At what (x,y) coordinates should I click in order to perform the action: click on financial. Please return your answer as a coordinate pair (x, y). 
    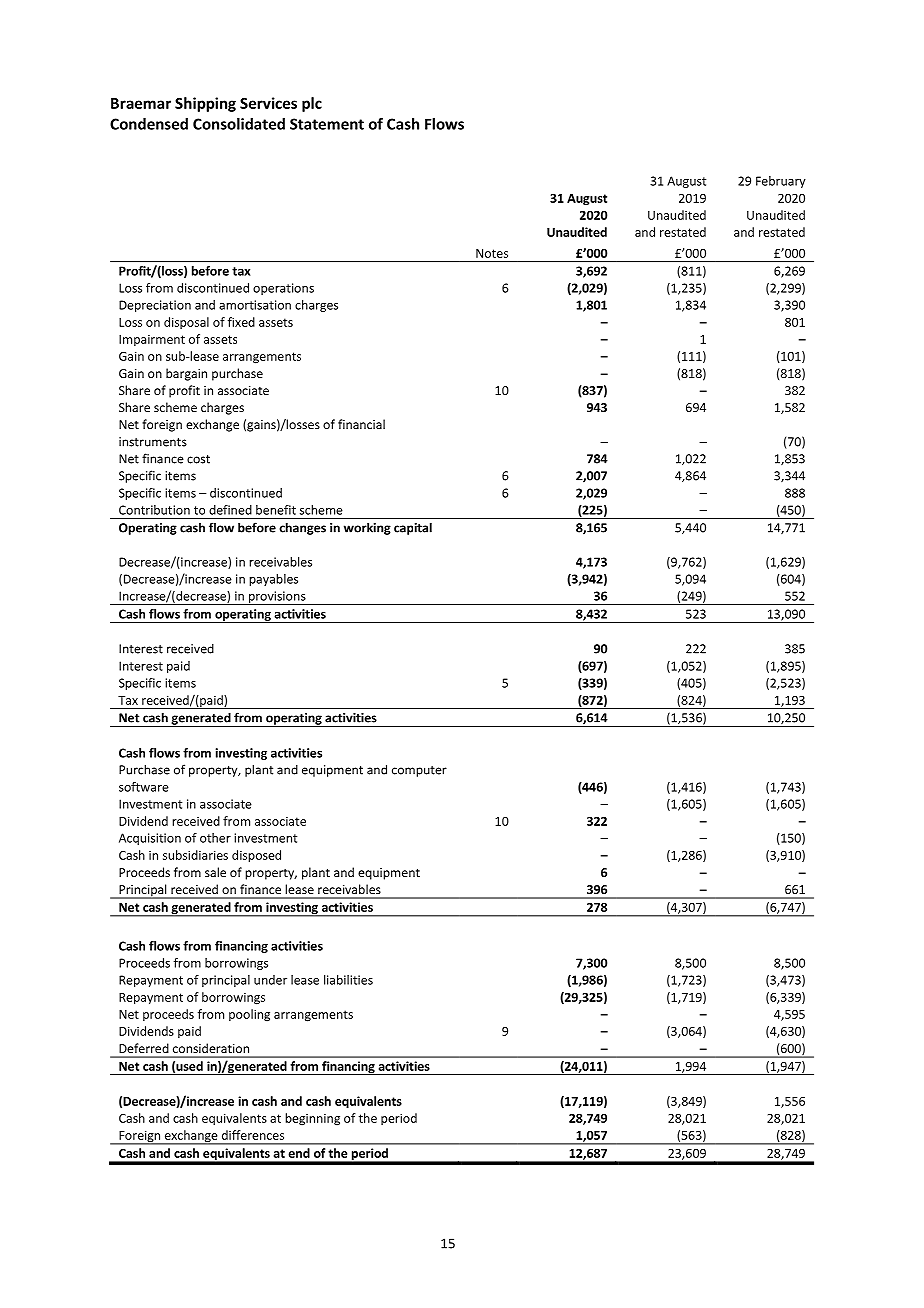
    Looking at the image, I should click on (361, 424).
